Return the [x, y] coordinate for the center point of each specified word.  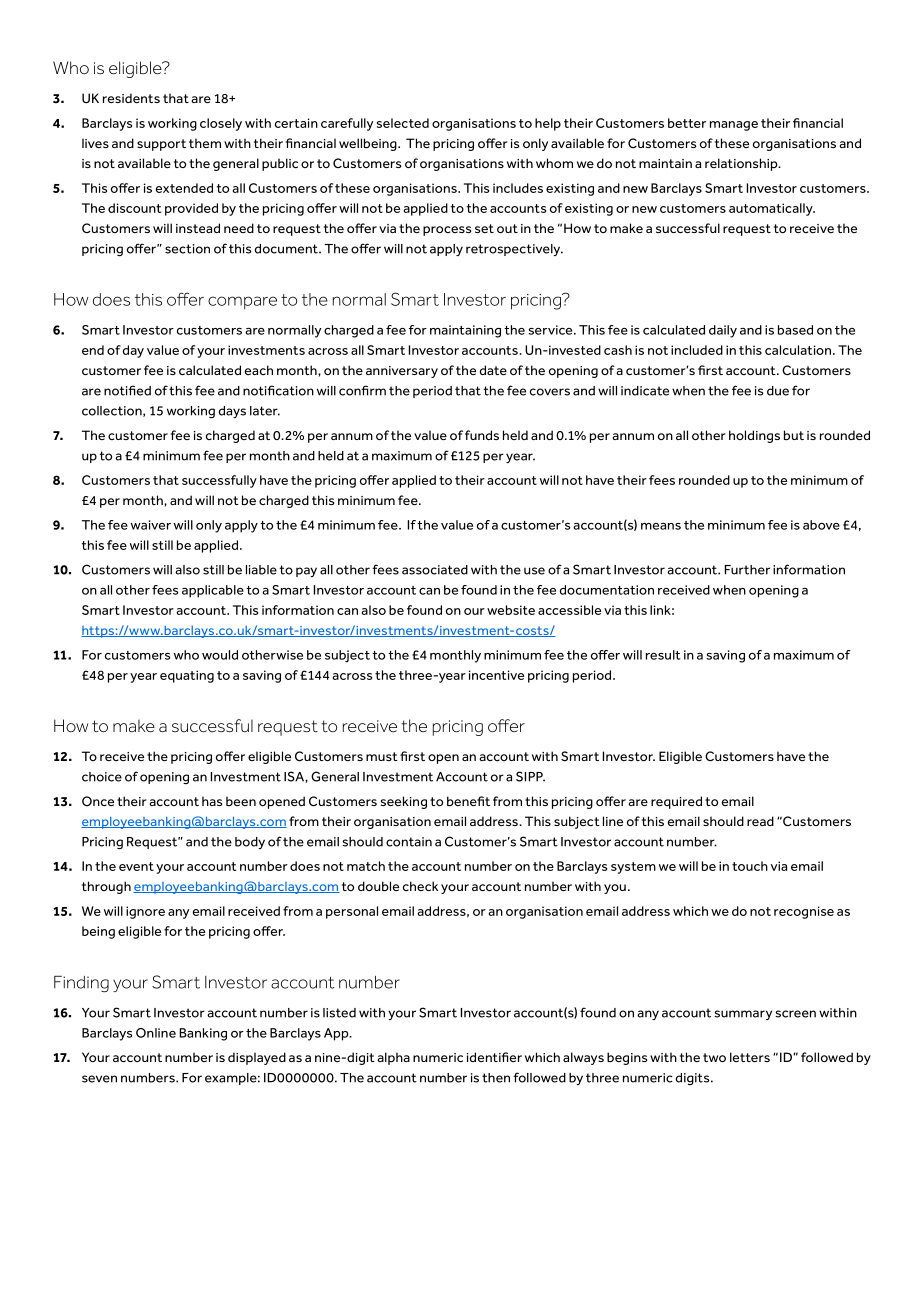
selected [403, 123]
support [161, 145]
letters [750, 1057]
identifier [494, 1057]
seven [99, 1079]
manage [734, 126]
